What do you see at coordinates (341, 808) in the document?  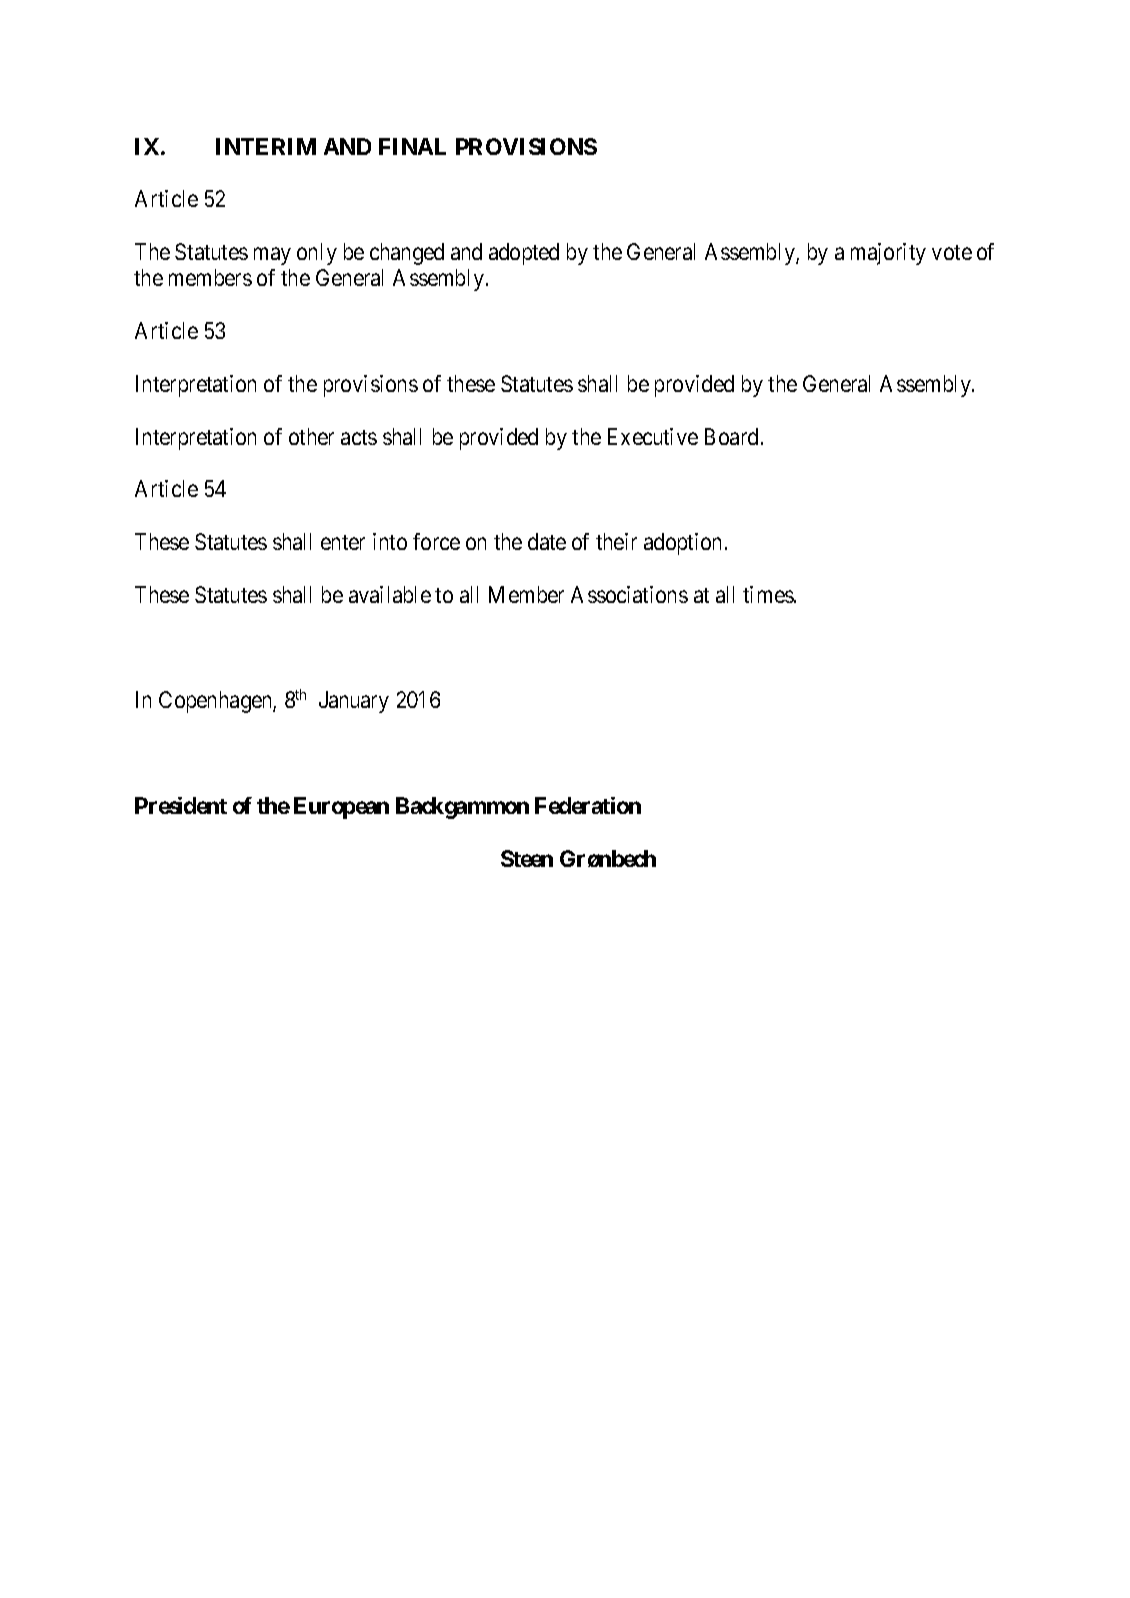 I see `European` at bounding box center [341, 808].
